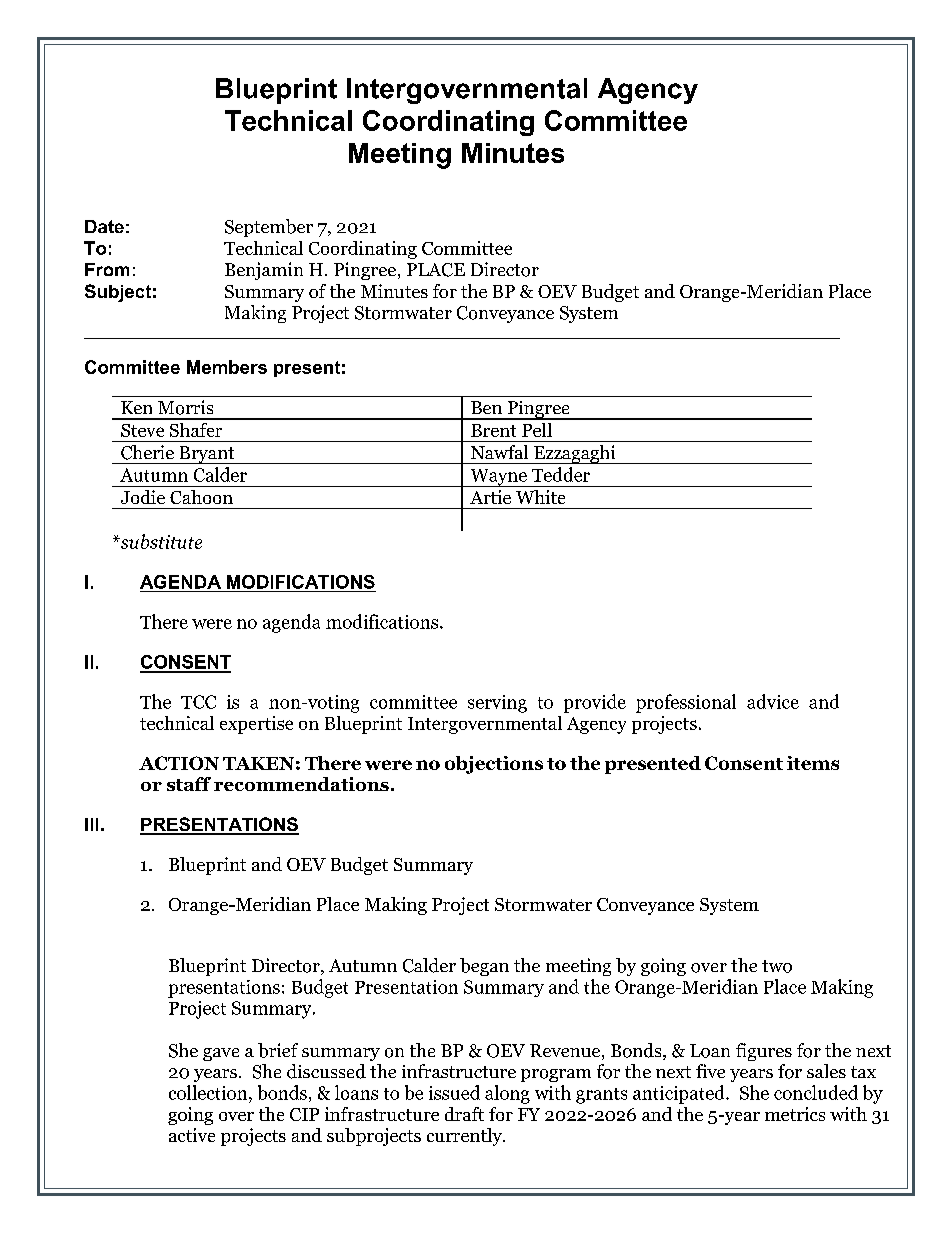 Image resolution: width=952 pixels, height=1233 pixels. Describe the element at coordinates (773, 701) in the page. I see `advice` at that location.
